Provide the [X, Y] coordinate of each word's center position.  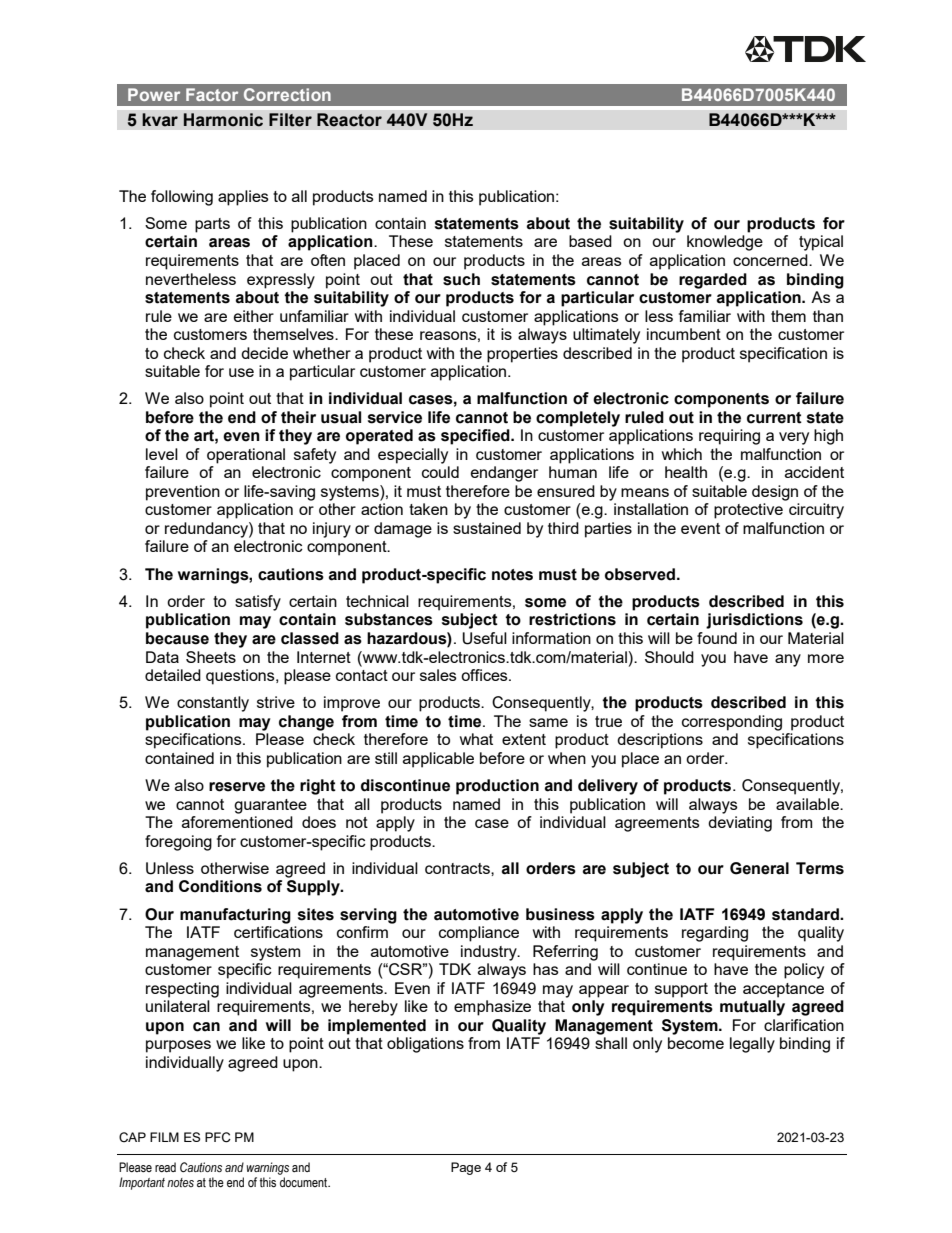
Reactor [349, 120]
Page [466, 1168]
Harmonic [223, 120]
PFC [218, 1137]
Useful [484, 638]
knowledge [725, 243]
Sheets [211, 657]
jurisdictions [754, 621]
